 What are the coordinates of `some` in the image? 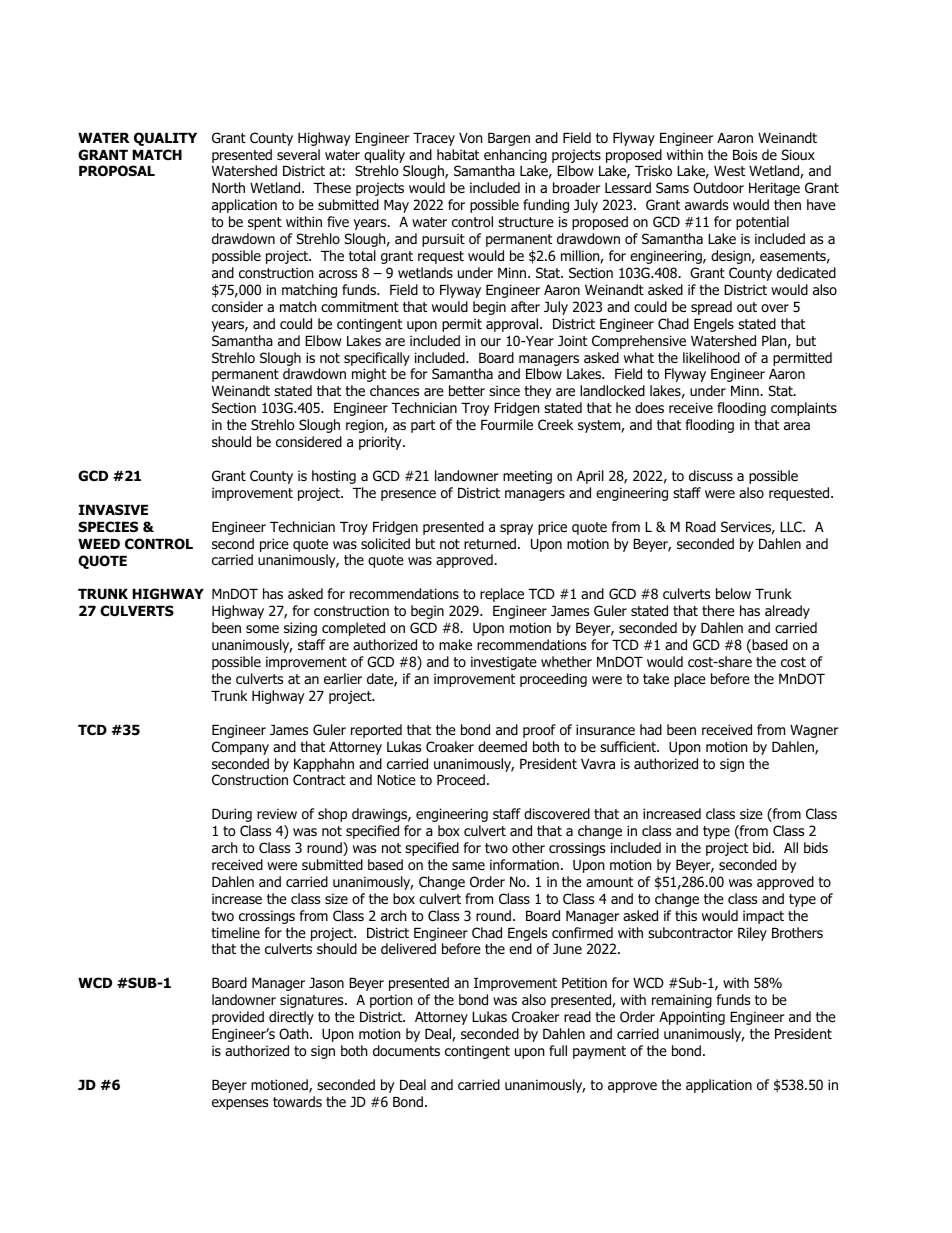 It's located at (262, 629).
